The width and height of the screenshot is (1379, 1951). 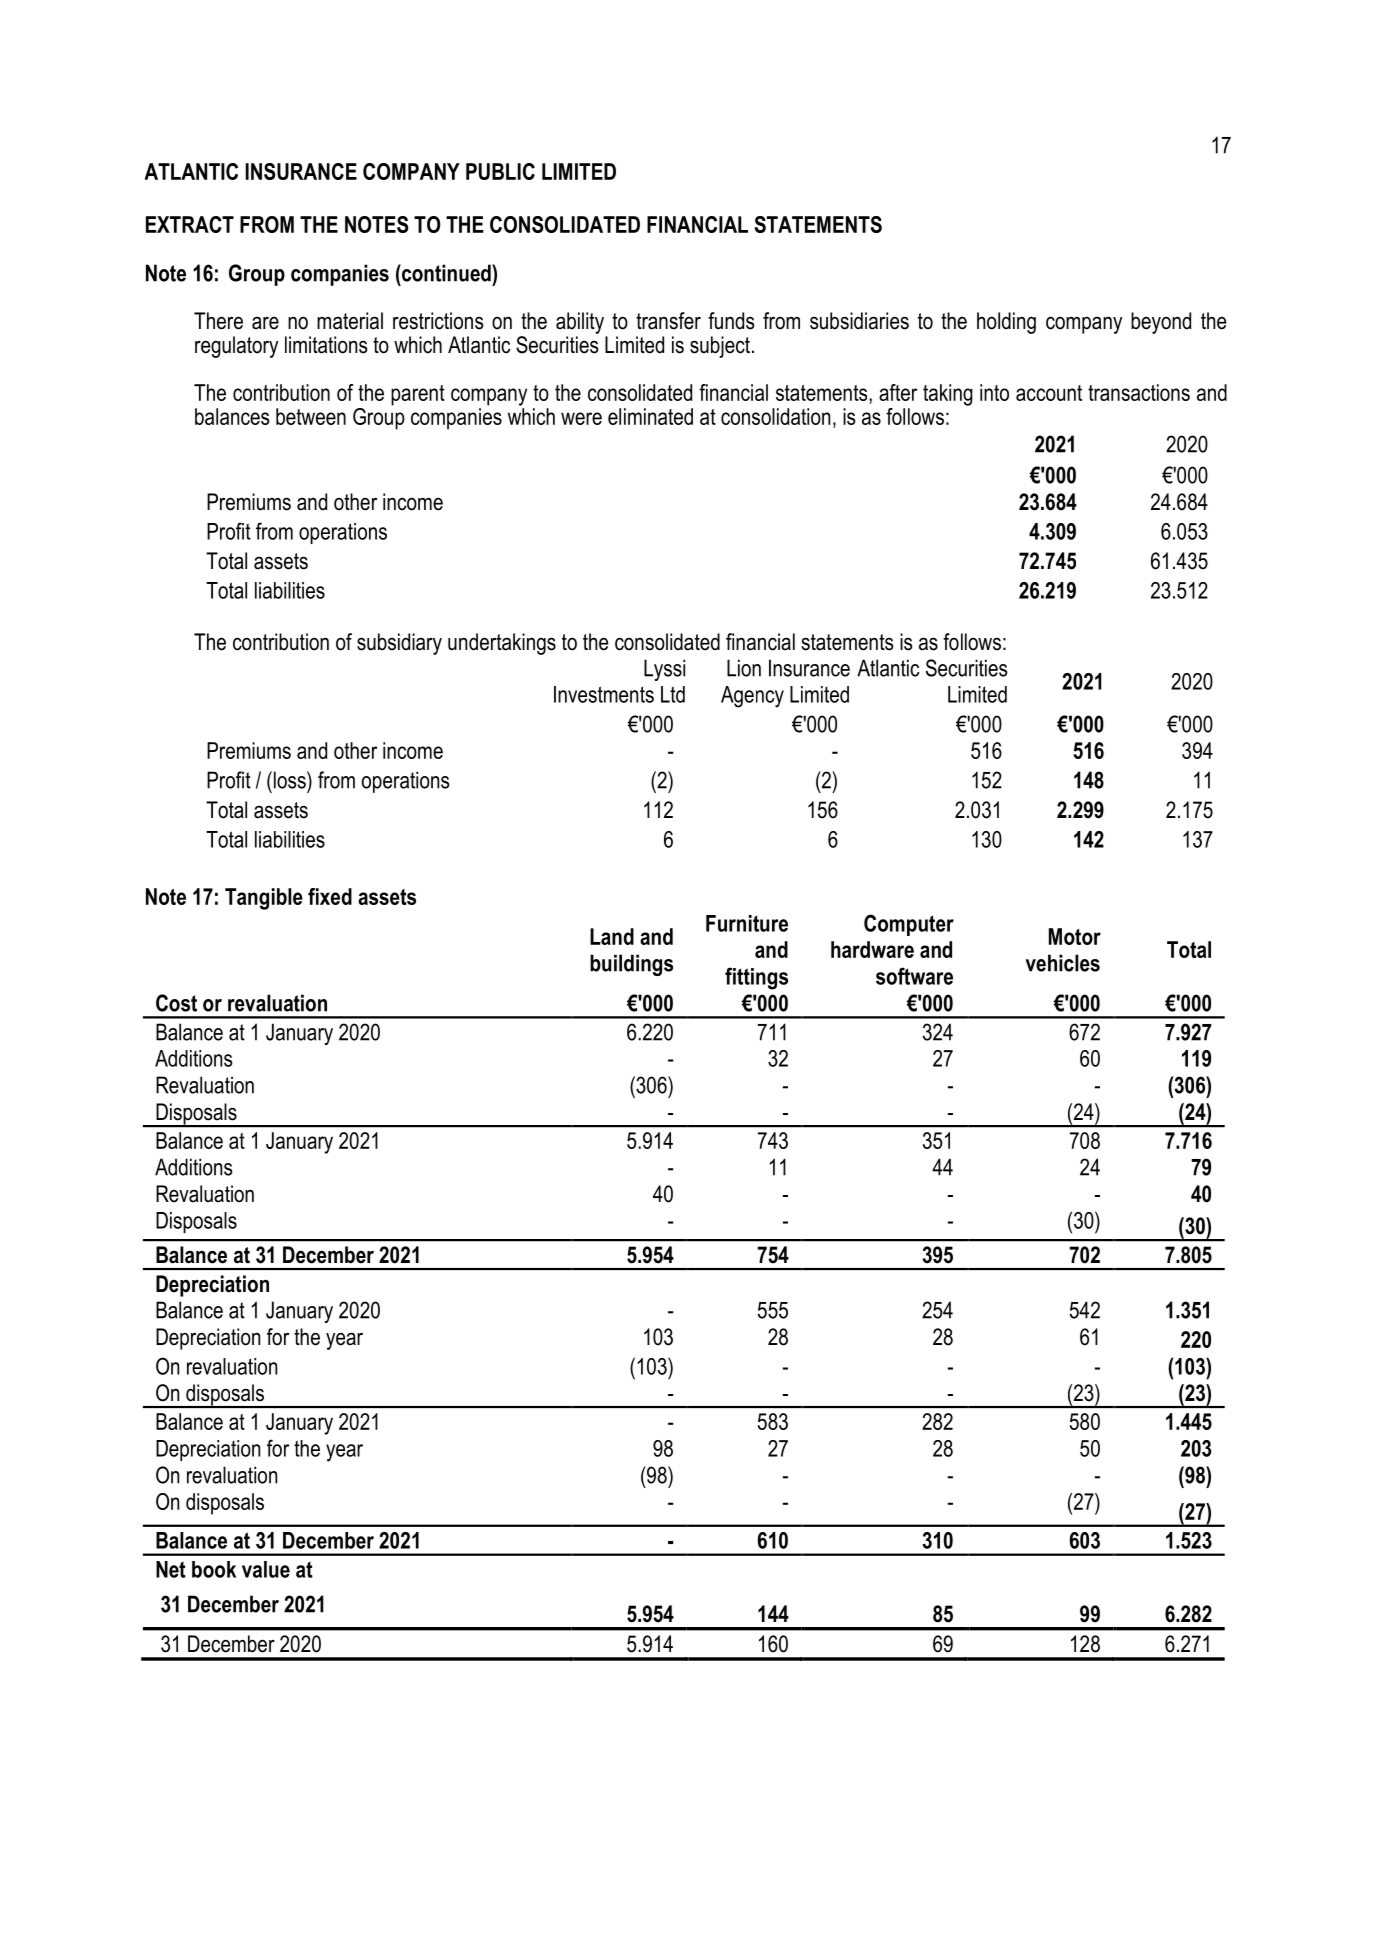 What do you see at coordinates (311, 416) in the screenshot?
I see `between` at bounding box center [311, 416].
